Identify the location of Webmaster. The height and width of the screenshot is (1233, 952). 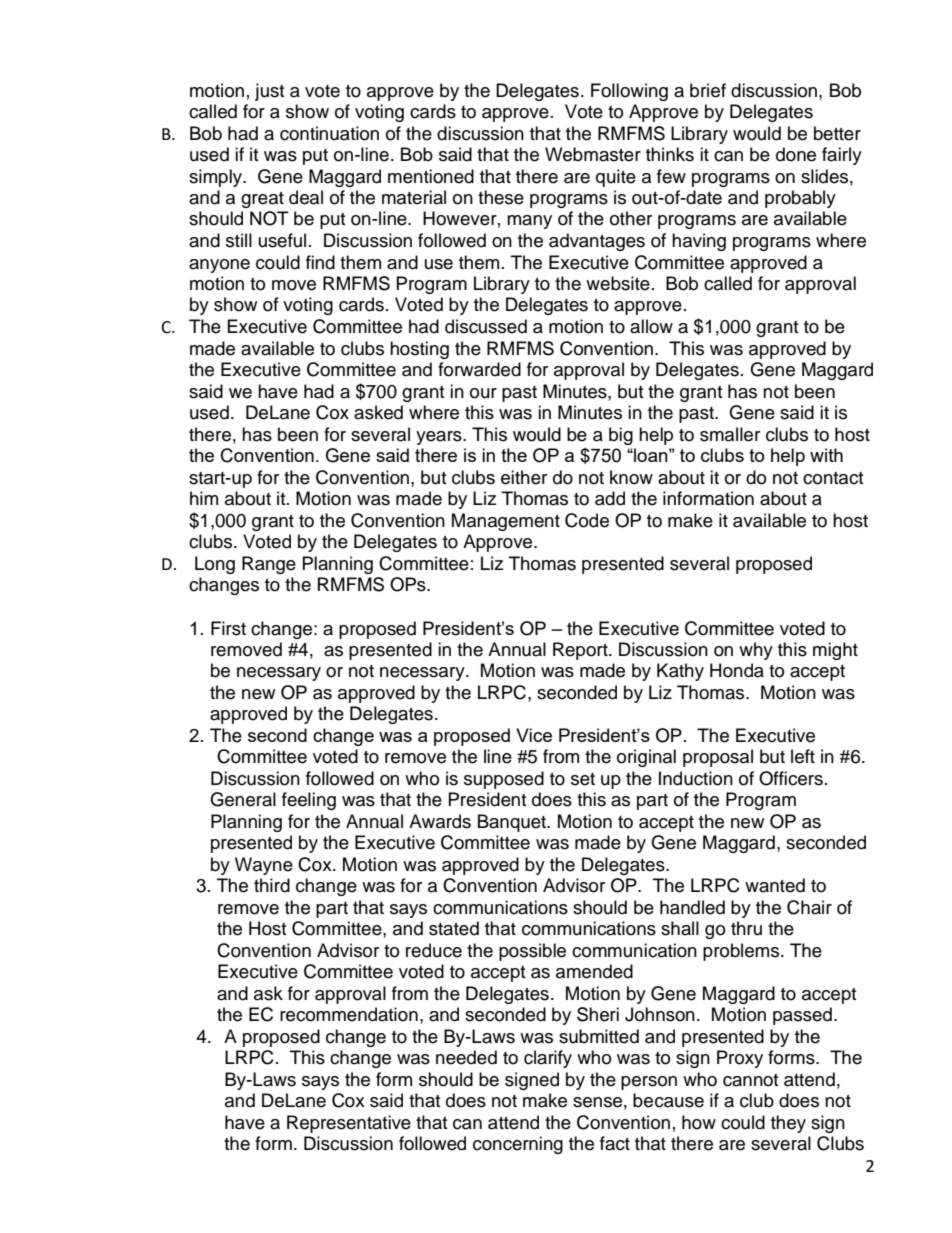
(593, 154).
